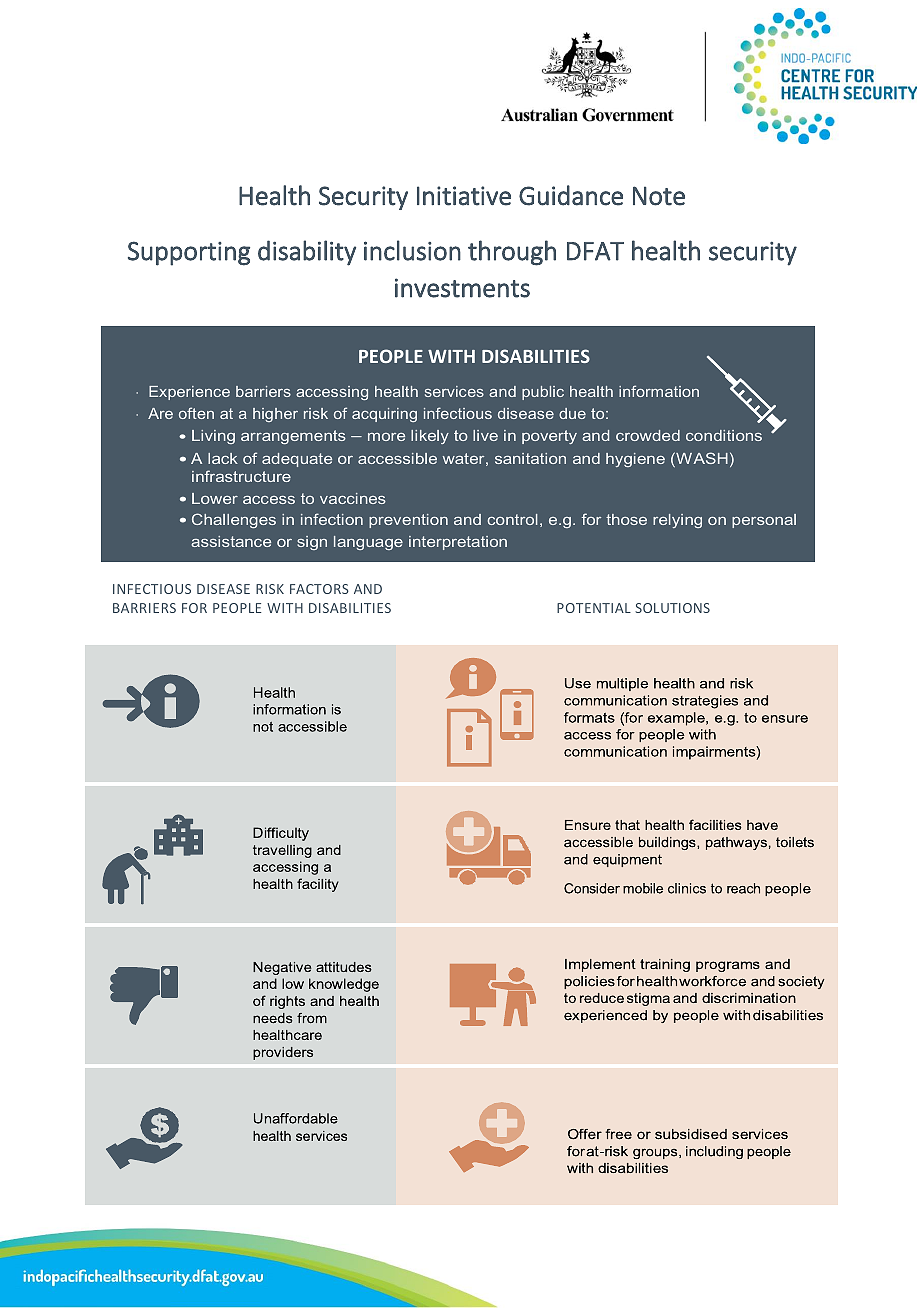 The image size is (924, 1308). Describe the element at coordinates (659, 196) in the page. I see `Note` at that location.
